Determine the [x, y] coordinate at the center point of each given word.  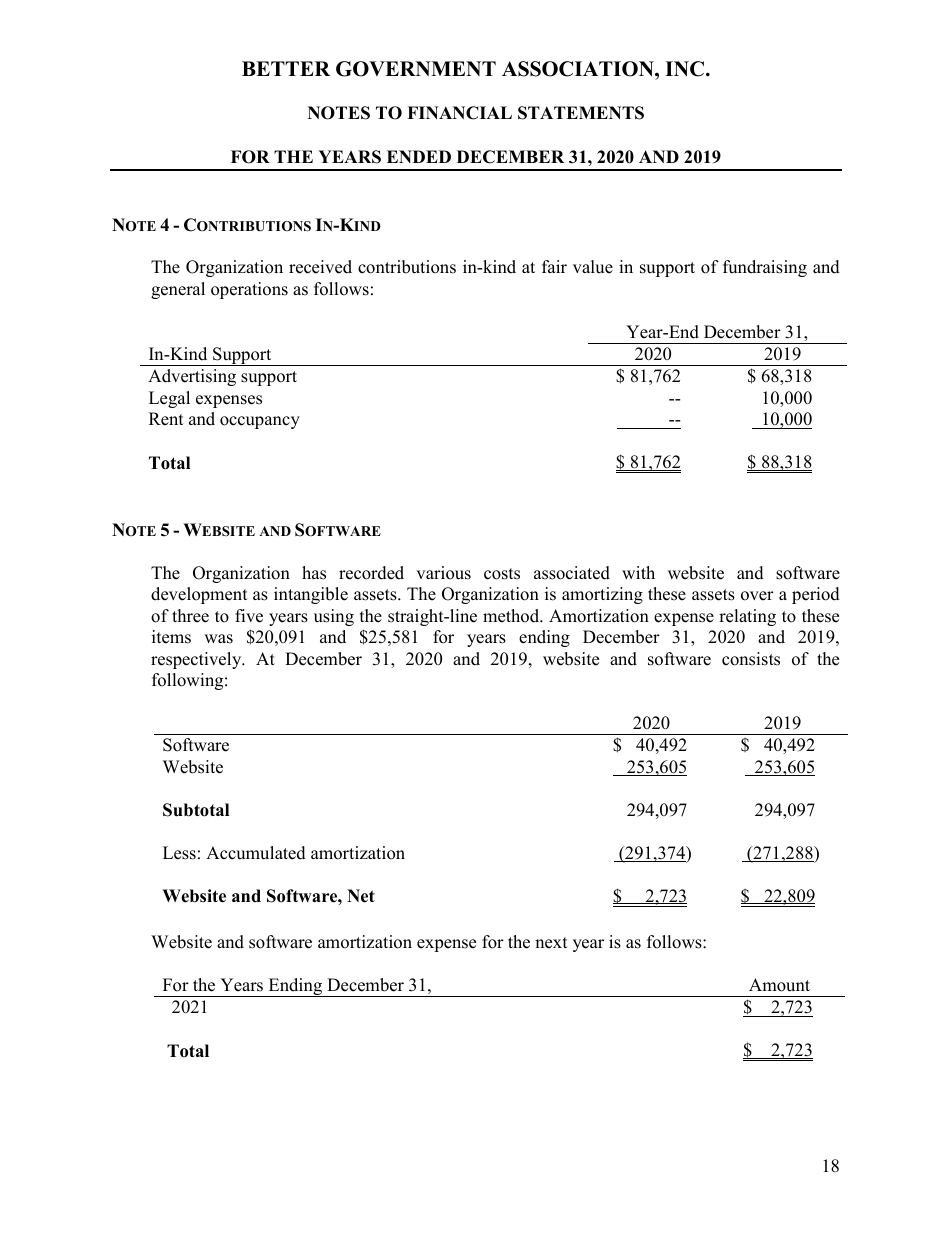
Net [361, 896]
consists [751, 659]
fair [554, 266]
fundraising [765, 268]
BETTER [286, 68]
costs [502, 574]
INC [684, 69]
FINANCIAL [459, 113]
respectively [197, 660]
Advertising [192, 377]
